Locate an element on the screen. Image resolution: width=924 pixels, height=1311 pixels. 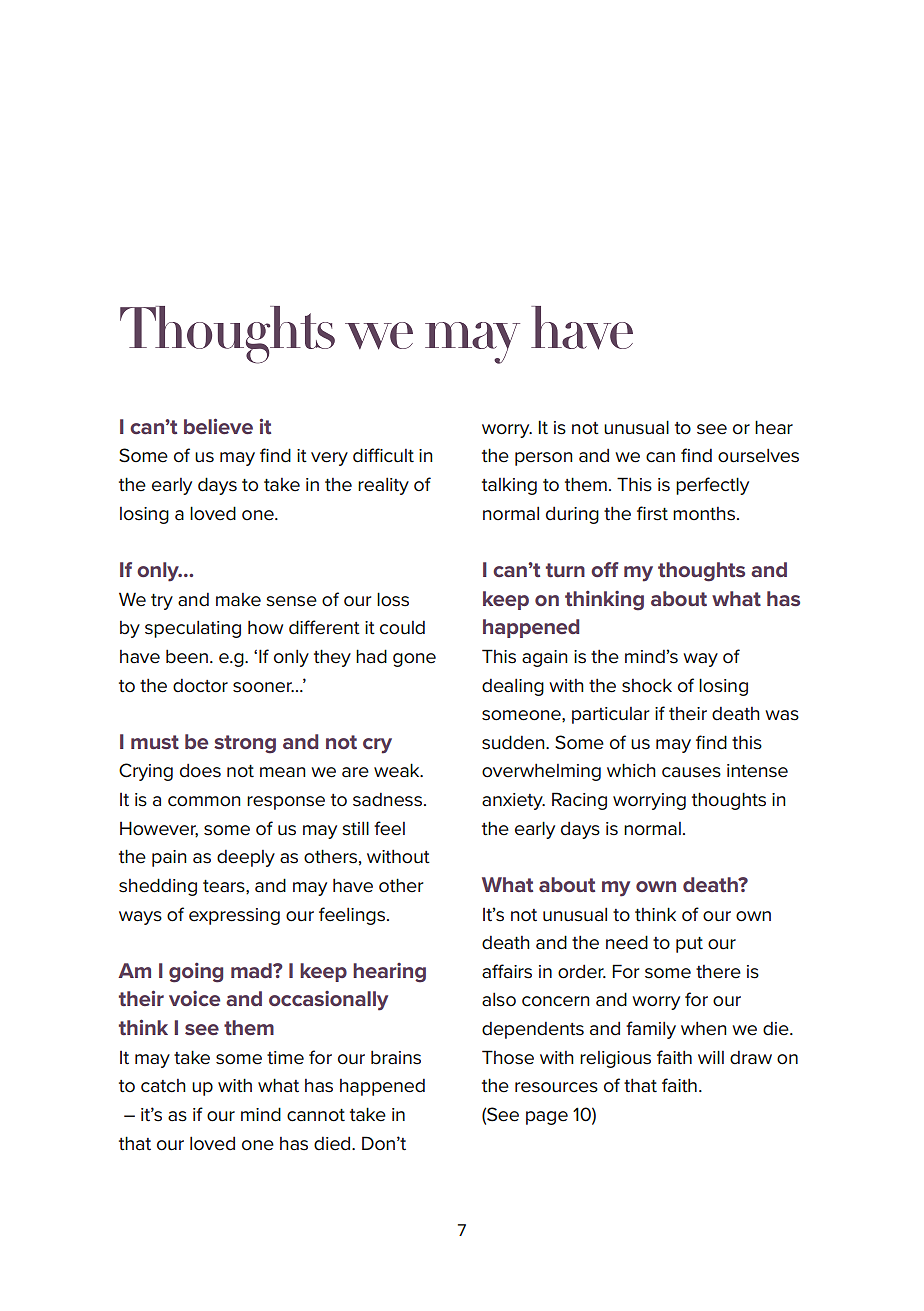
believe is located at coordinates (218, 426).
